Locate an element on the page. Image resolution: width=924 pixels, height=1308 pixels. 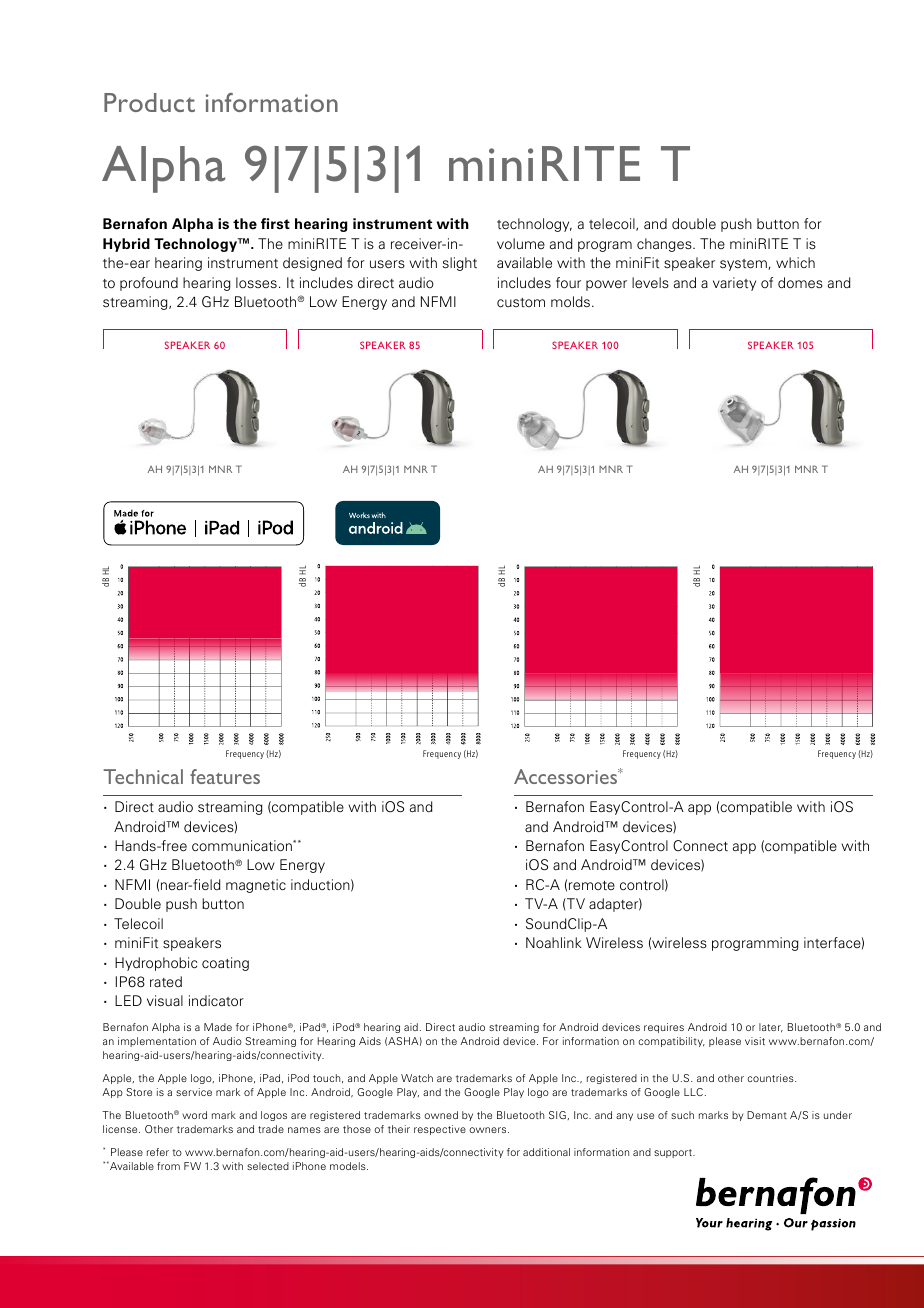
Product is located at coordinates (149, 102).
